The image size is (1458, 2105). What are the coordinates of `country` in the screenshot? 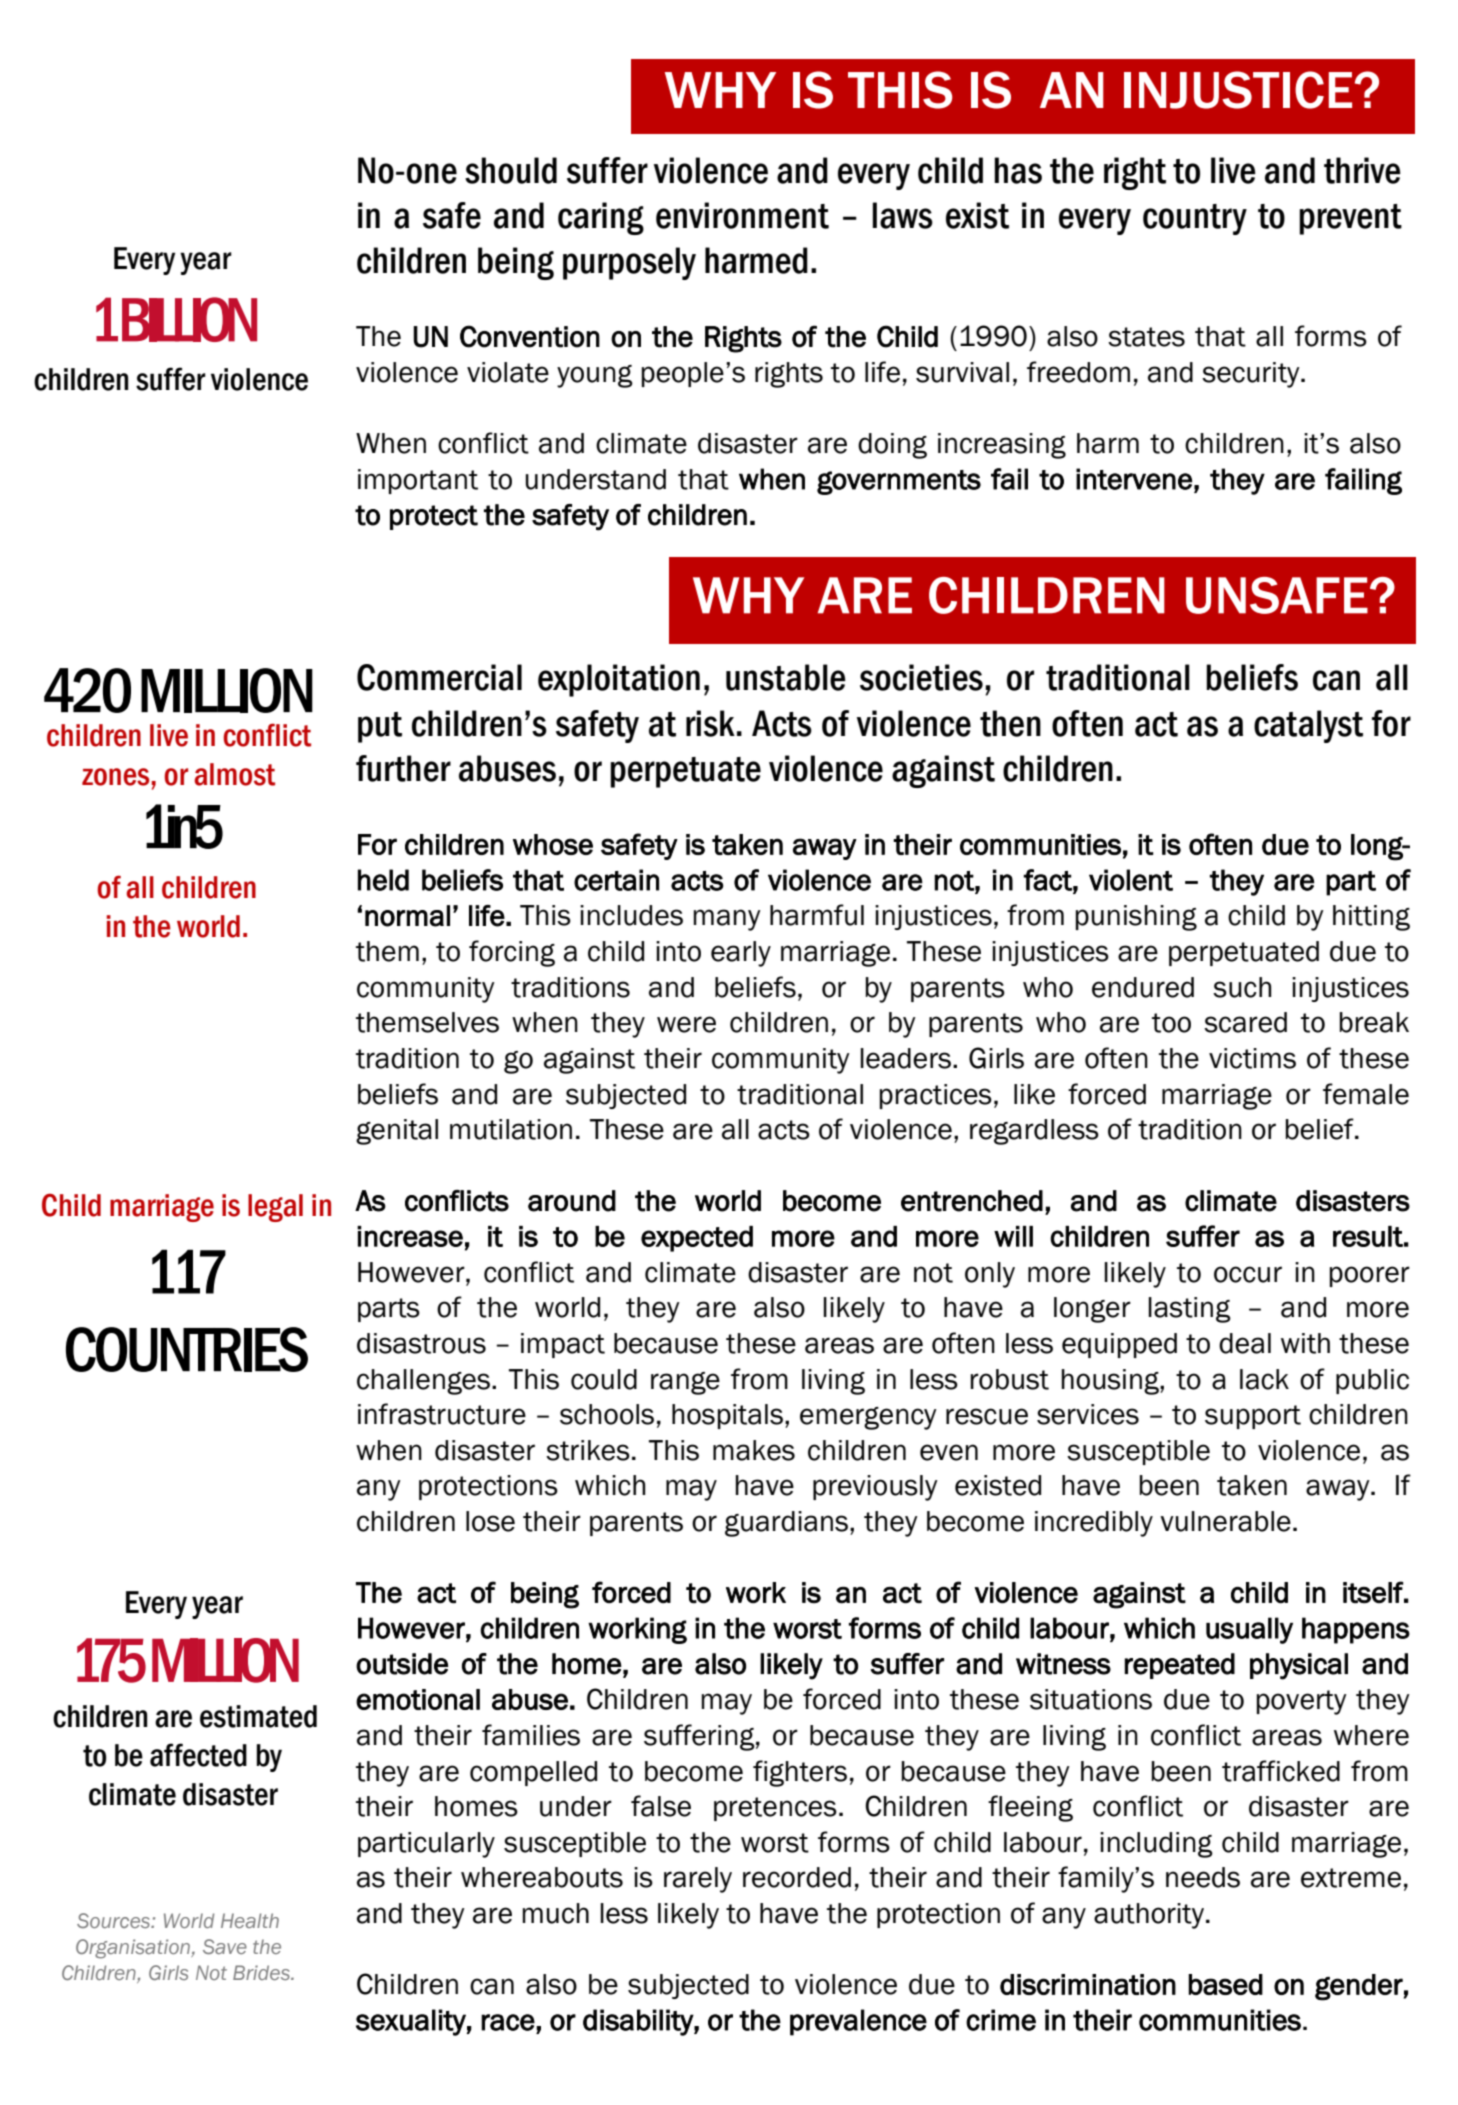 It's located at (1195, 219).
